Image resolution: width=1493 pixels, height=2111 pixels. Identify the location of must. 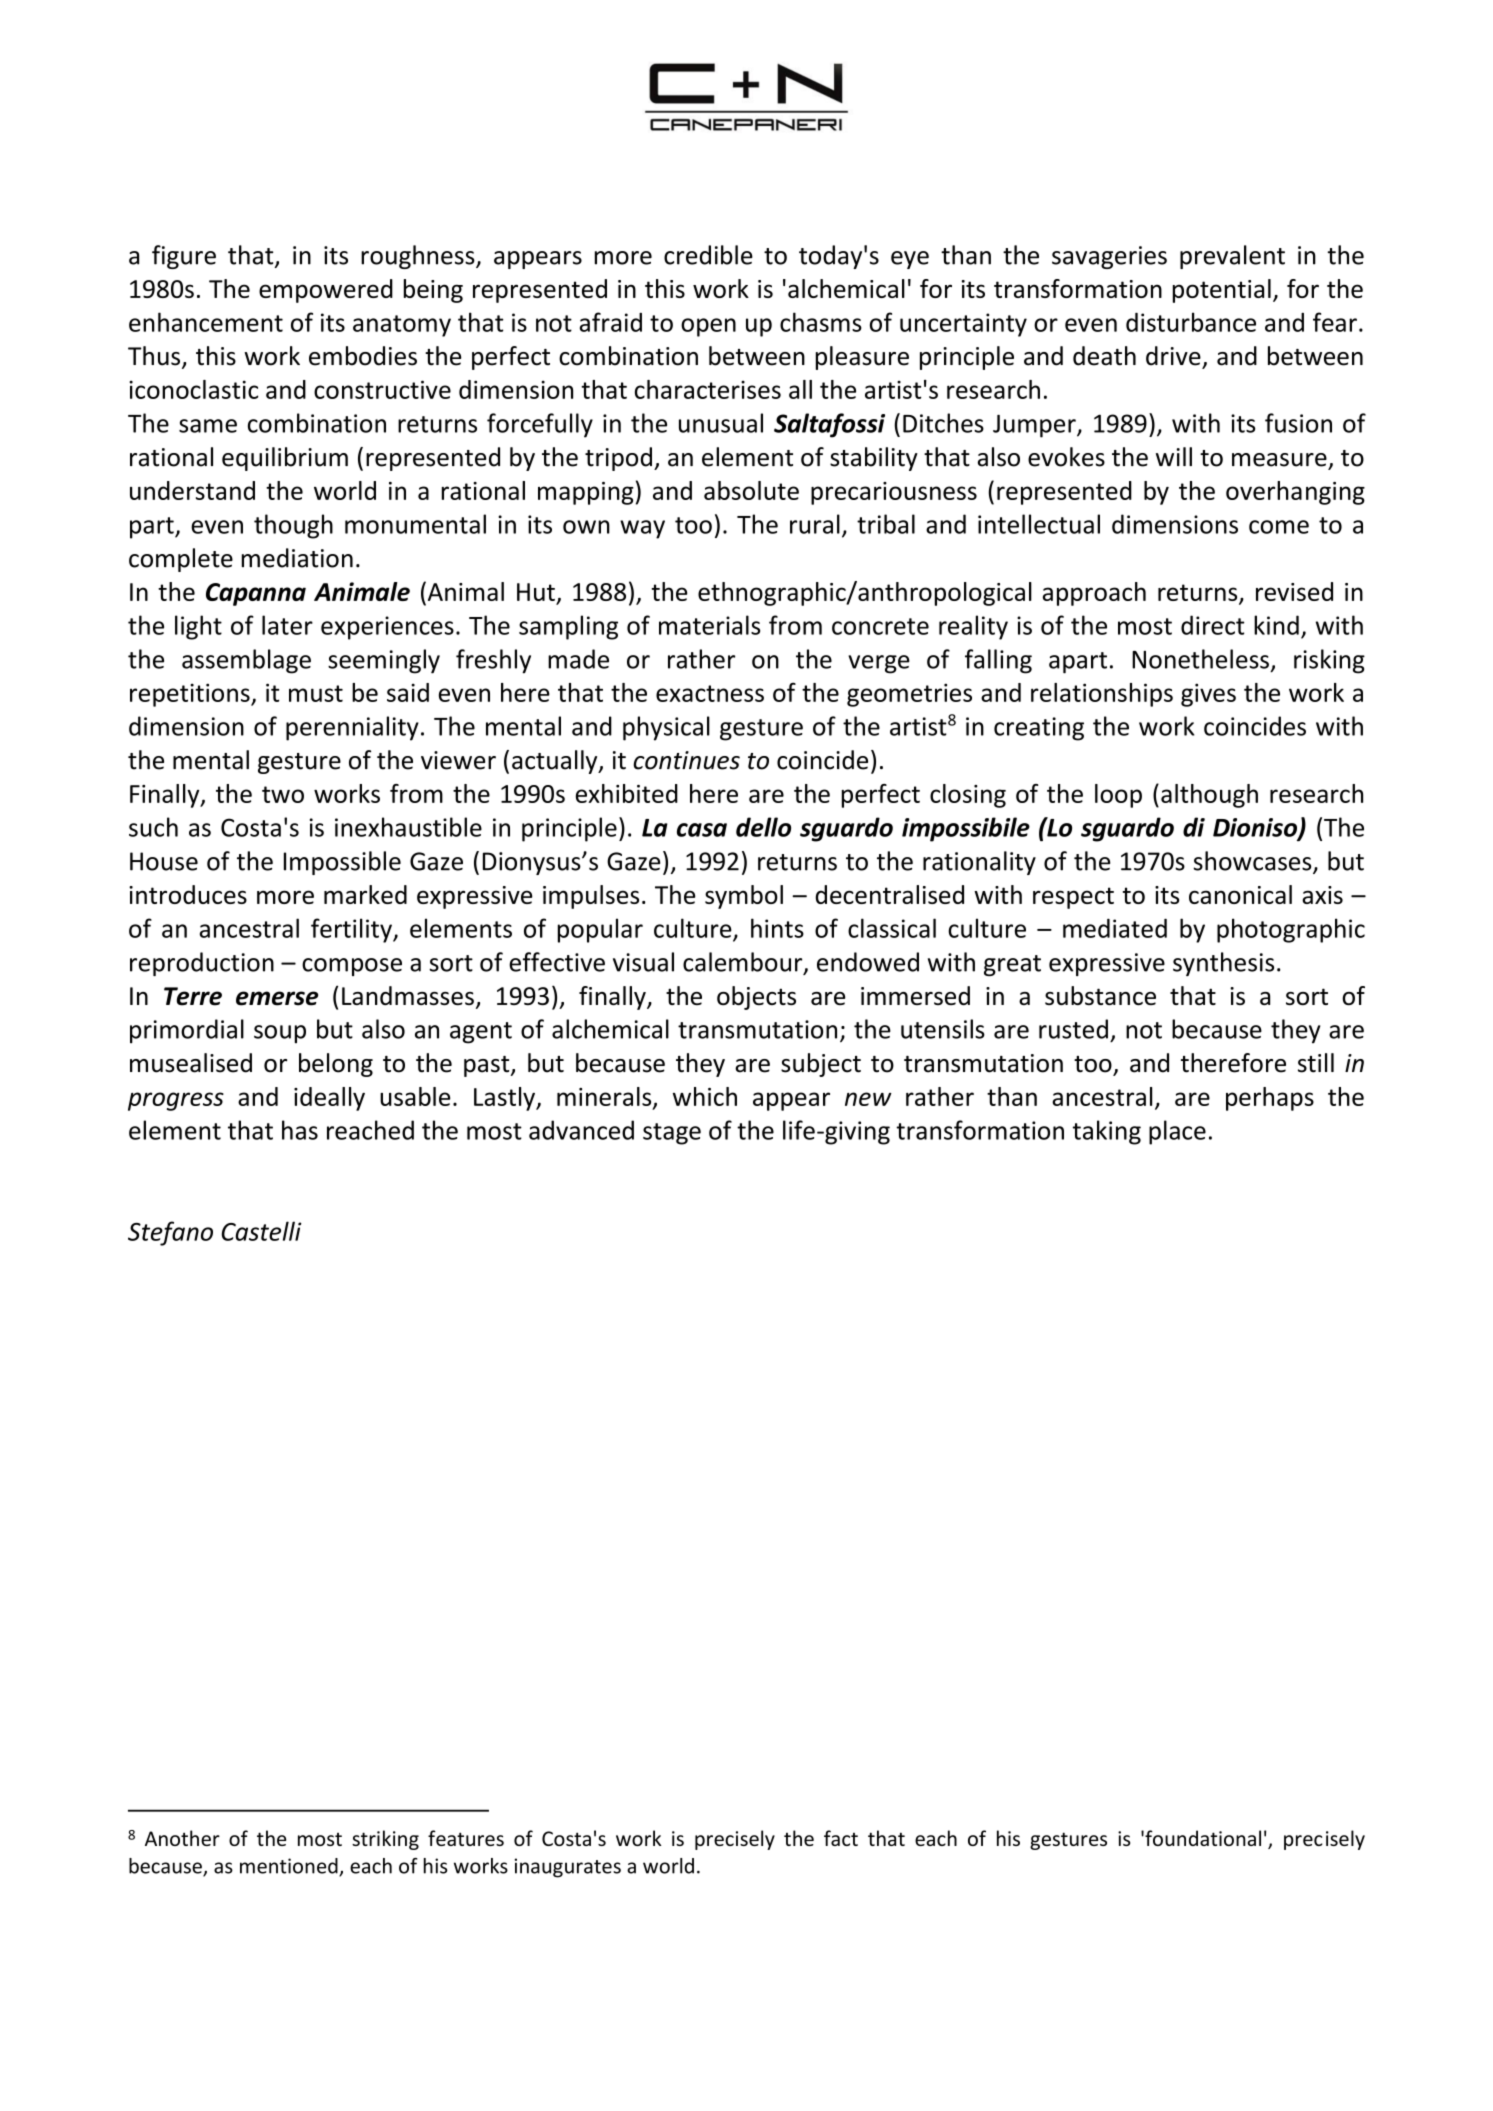
(316, 693).
